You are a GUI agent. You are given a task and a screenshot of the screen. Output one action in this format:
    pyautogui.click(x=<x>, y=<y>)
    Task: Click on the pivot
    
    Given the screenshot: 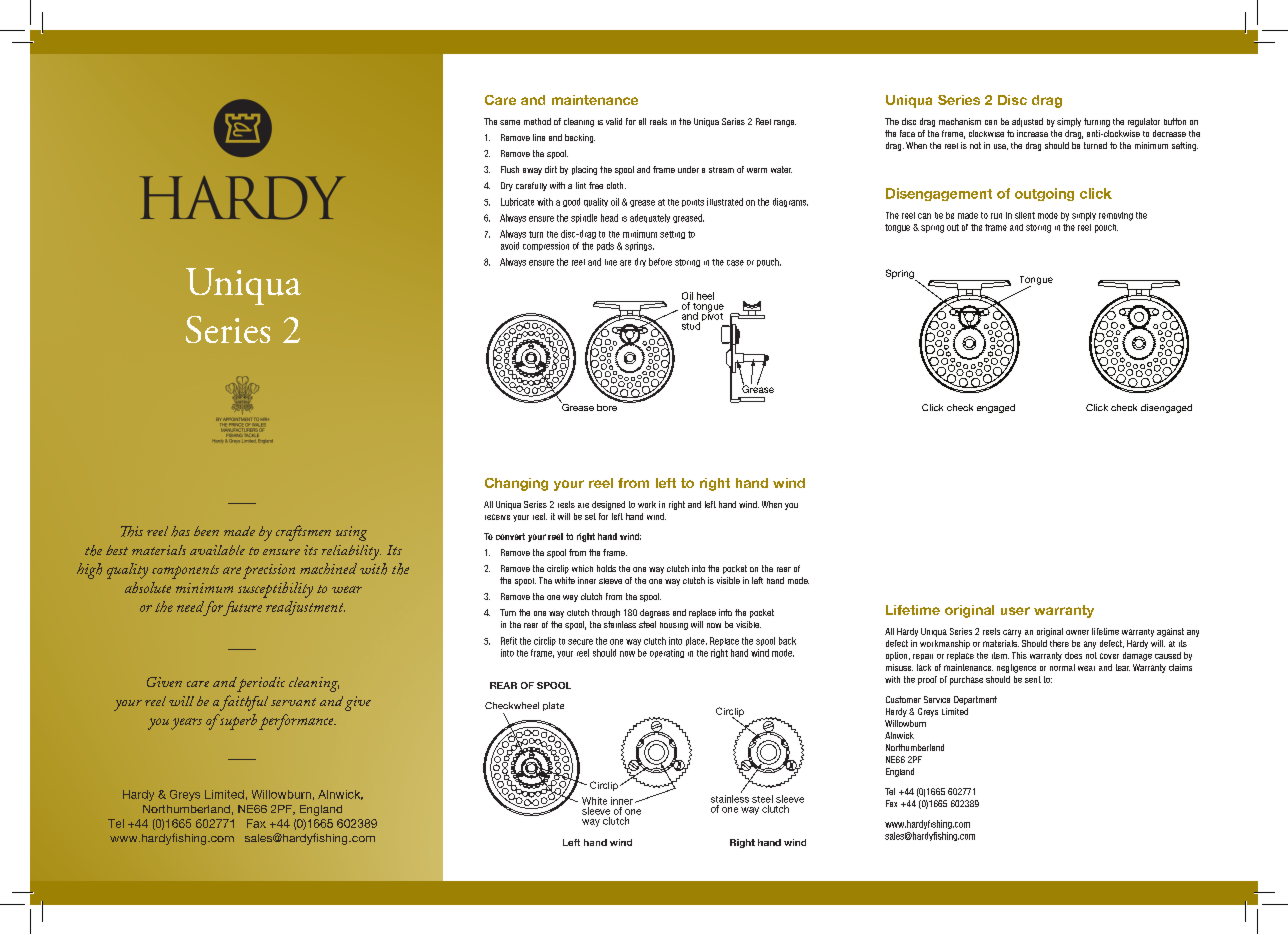 What is the action you would take?
    pyautogui.click(x=711, y=317)
